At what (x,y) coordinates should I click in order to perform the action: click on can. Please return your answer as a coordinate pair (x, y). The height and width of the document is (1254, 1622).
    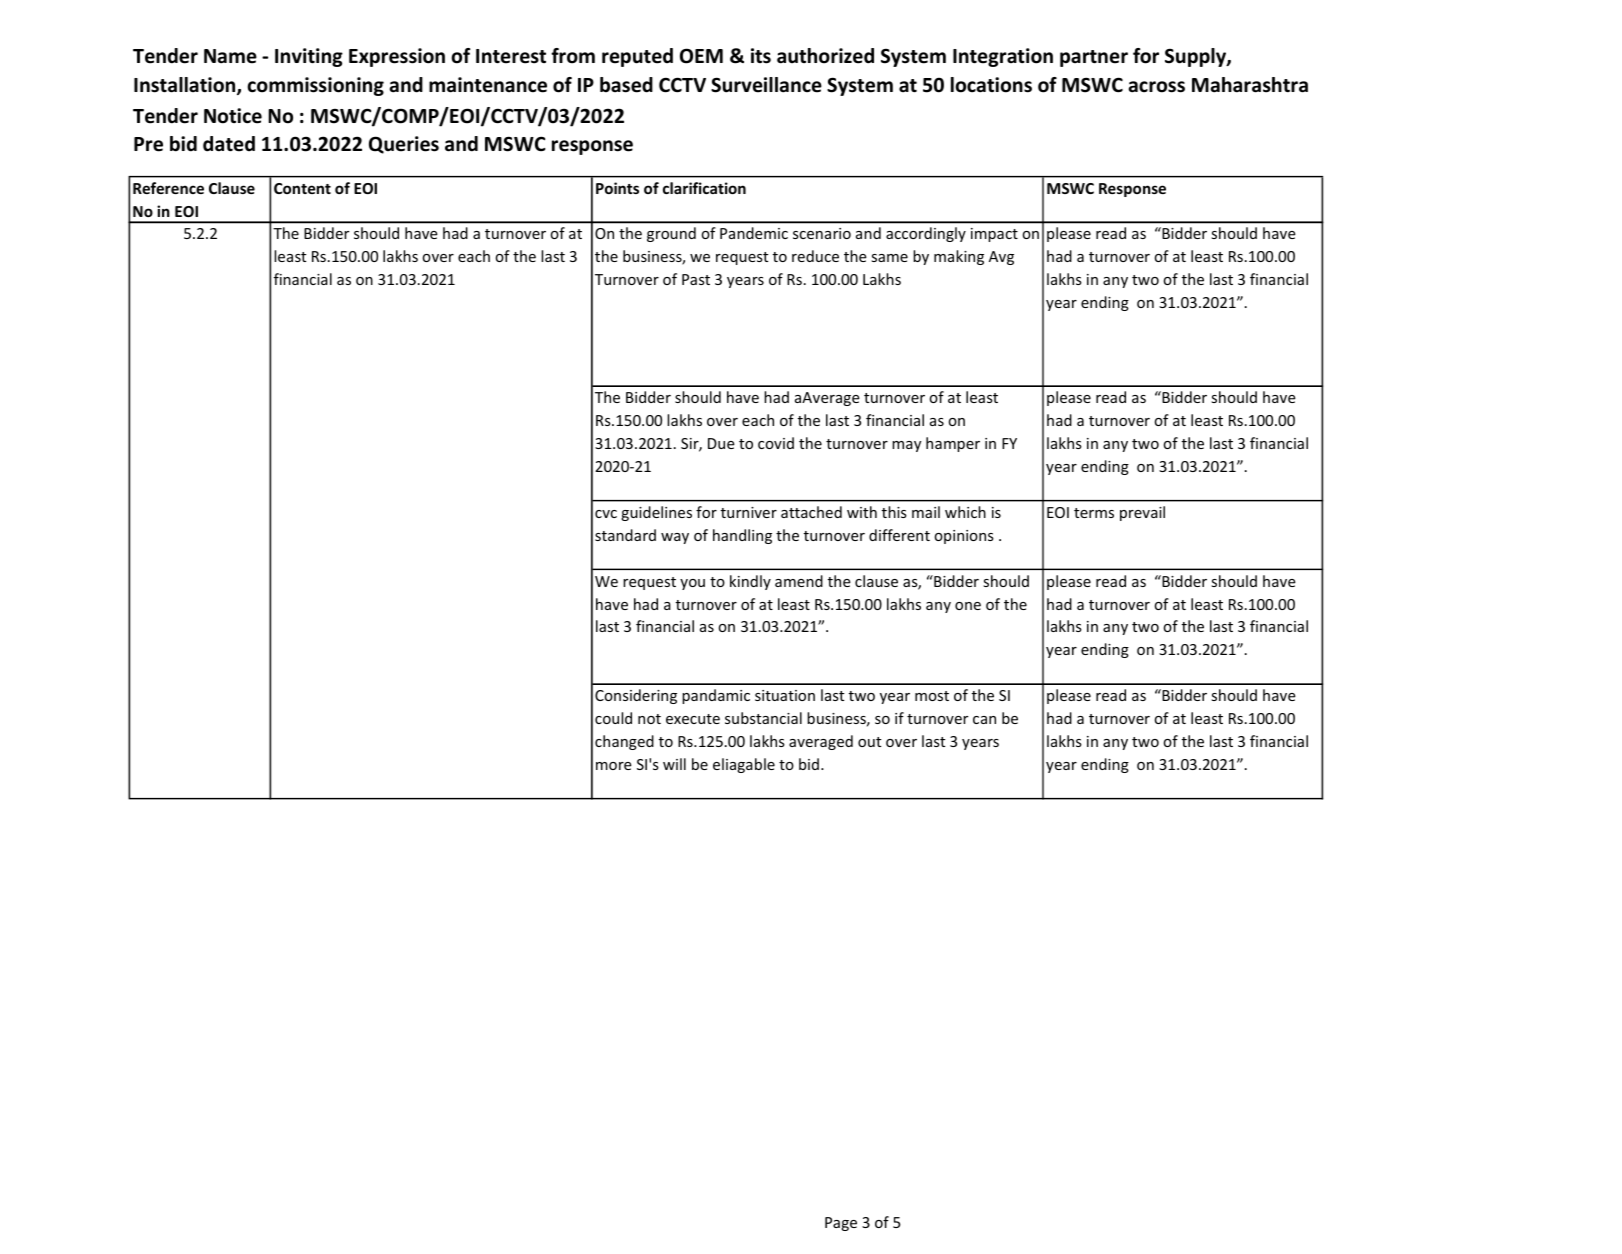
    Looking at the image, I should click on (984, 720).
